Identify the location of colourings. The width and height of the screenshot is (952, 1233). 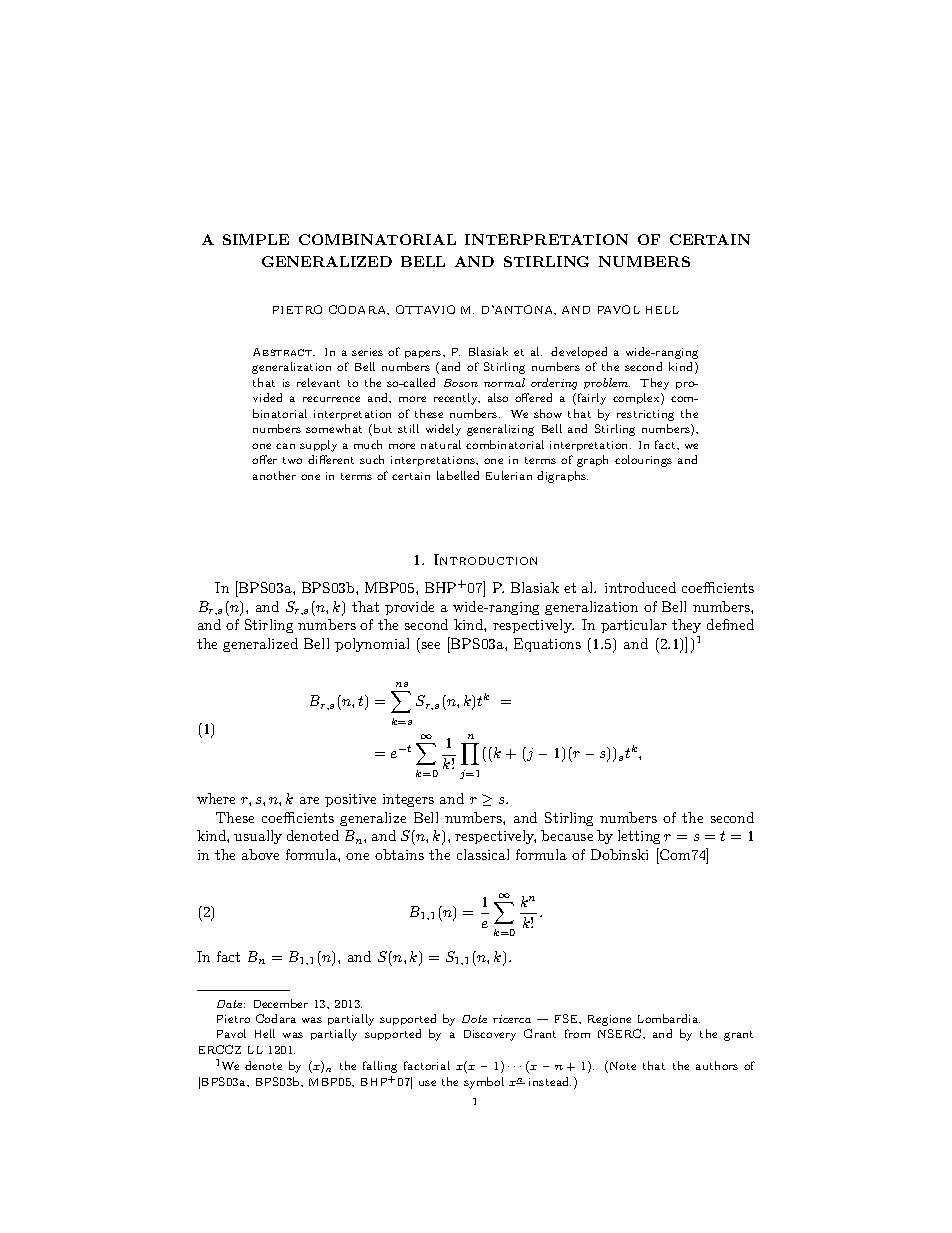
(643, 461).
